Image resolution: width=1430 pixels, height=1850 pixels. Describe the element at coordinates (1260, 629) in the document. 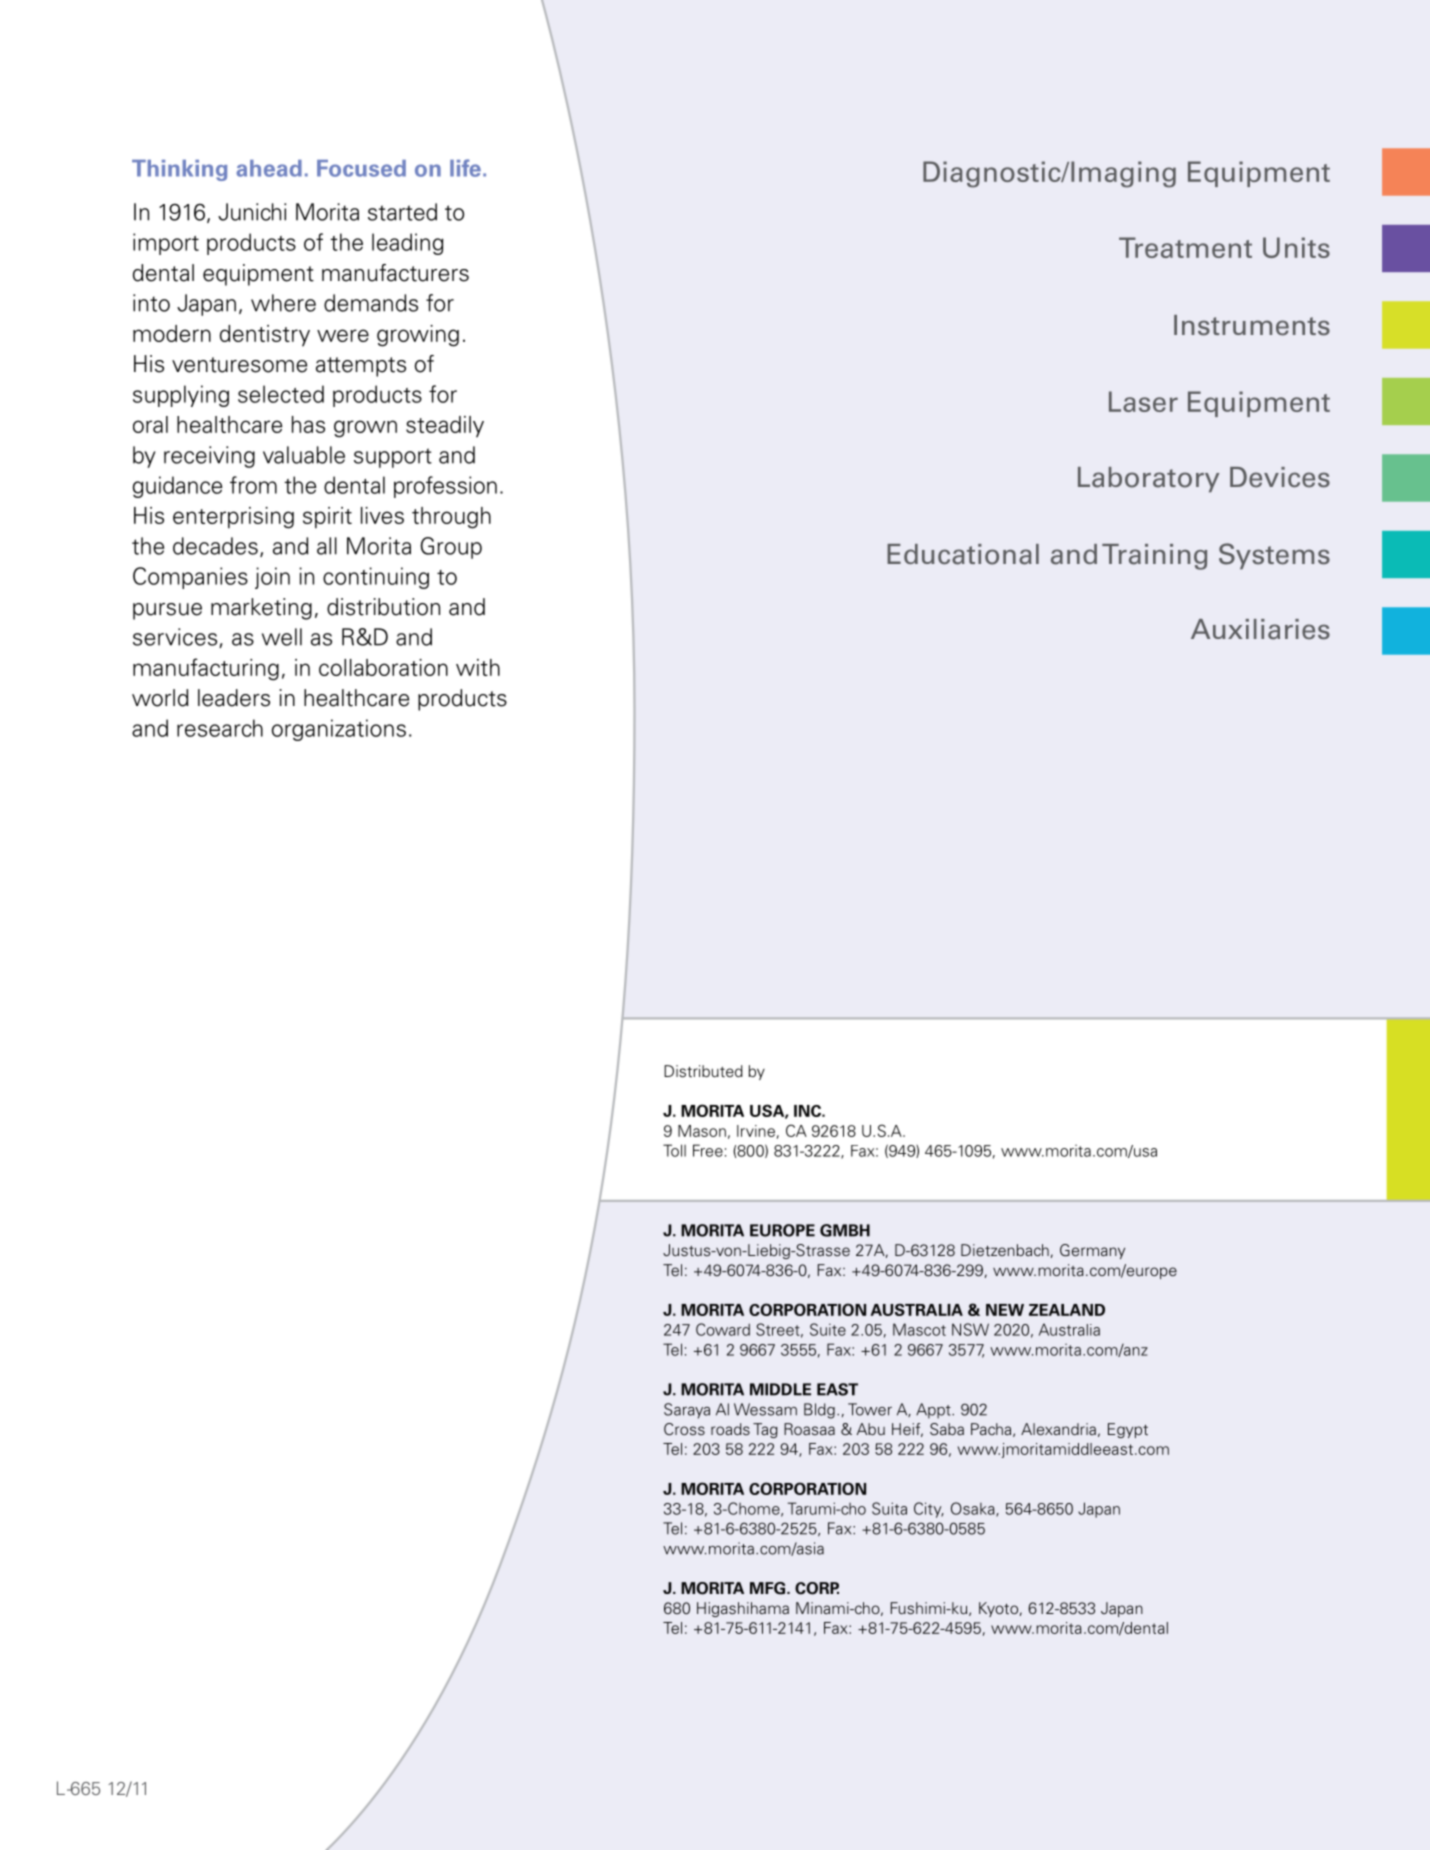

I see `Auxiliaries` at that location.
